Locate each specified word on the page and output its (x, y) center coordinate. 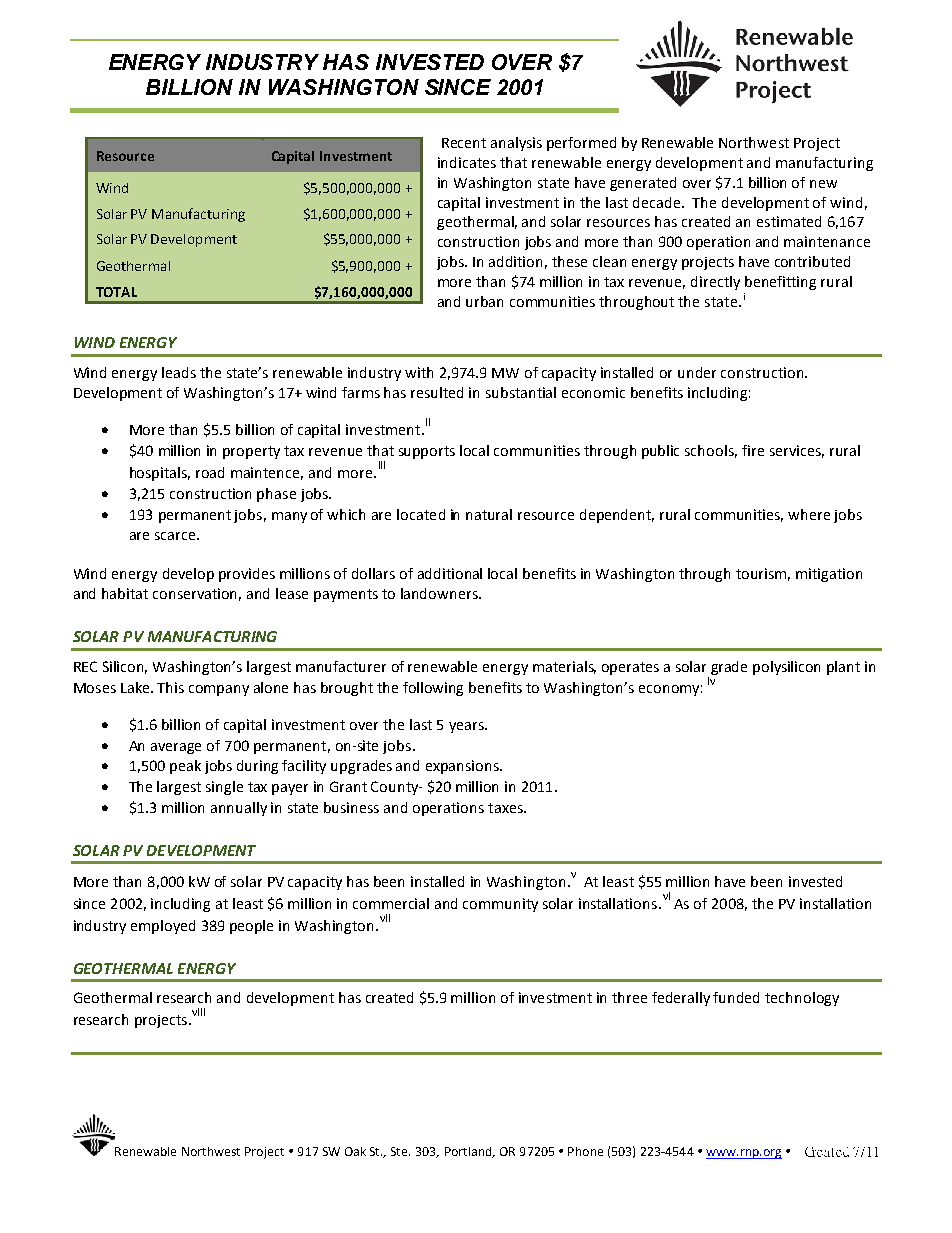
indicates (467, 162)
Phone (585, 1151)
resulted (437, 392)
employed (163, 927)
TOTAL (116, 292)
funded (736, 997)
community (500, 905)
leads (179, 372)
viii (198, 1012)
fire (753, 450)
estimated (789, 221)
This (170, 687)
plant (843, 668)
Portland (469, 1152)
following (433, 689)
